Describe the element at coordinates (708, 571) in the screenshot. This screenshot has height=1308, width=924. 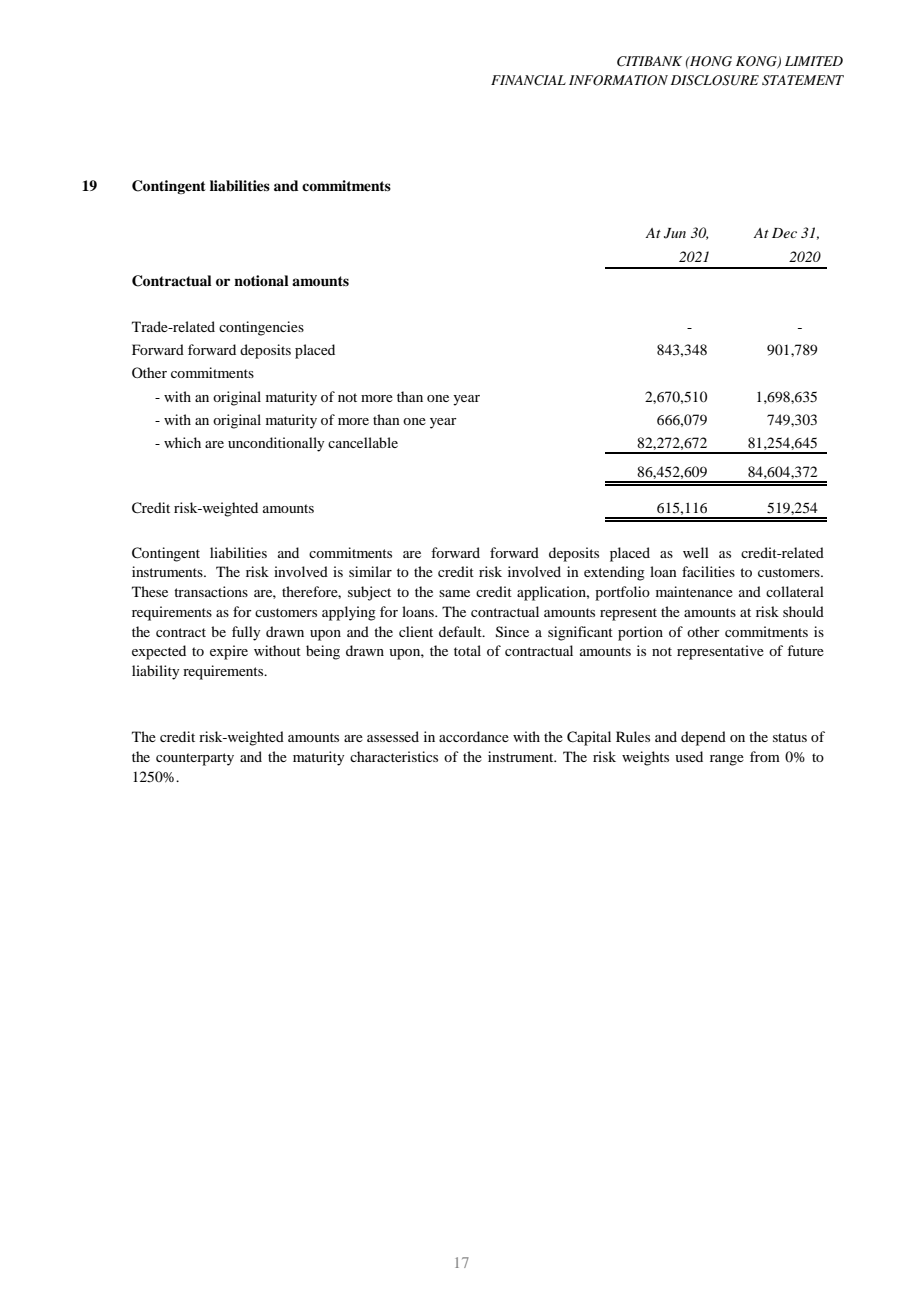
I see `facilities` at that location.
